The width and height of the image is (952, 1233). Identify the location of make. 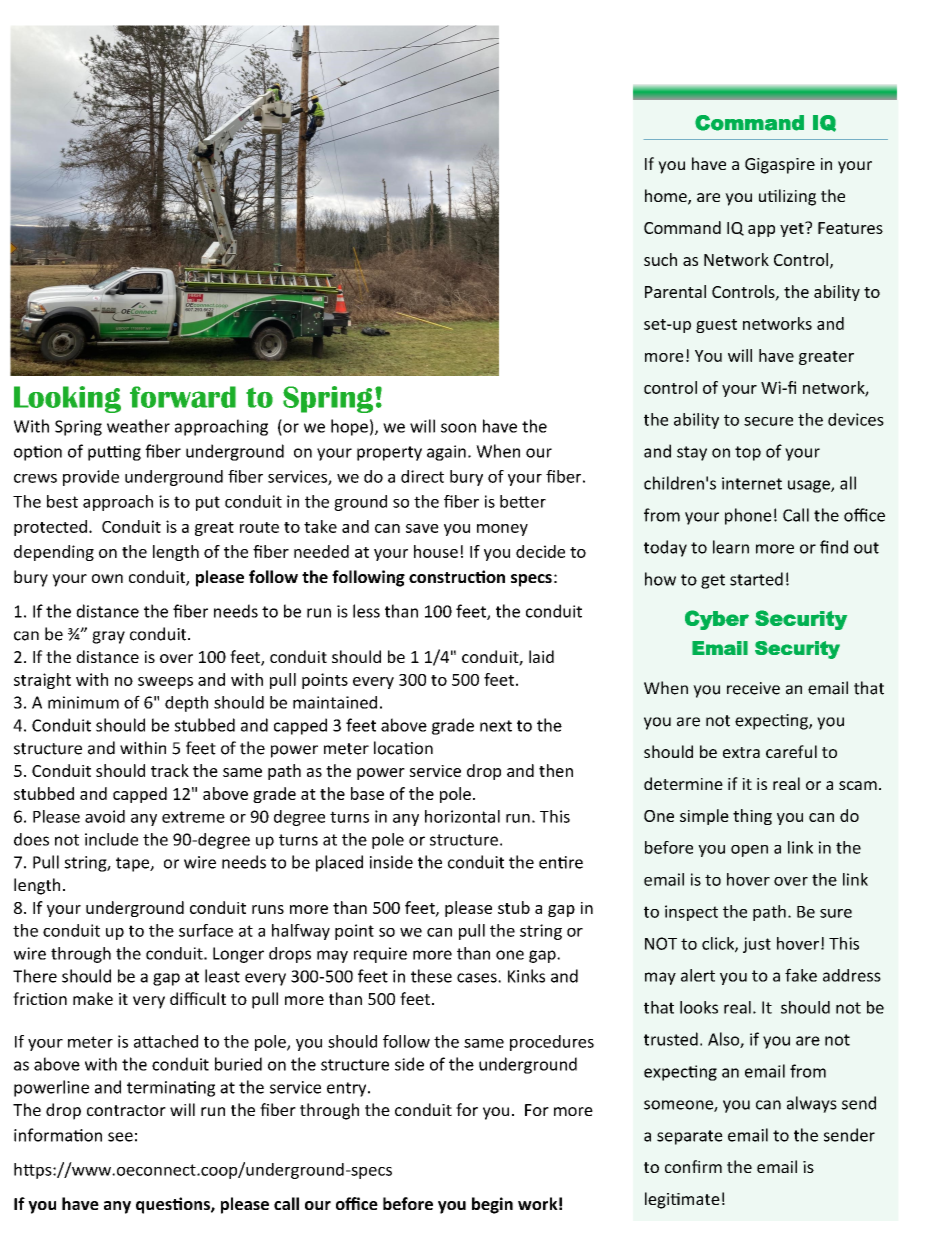
(93, 998).
